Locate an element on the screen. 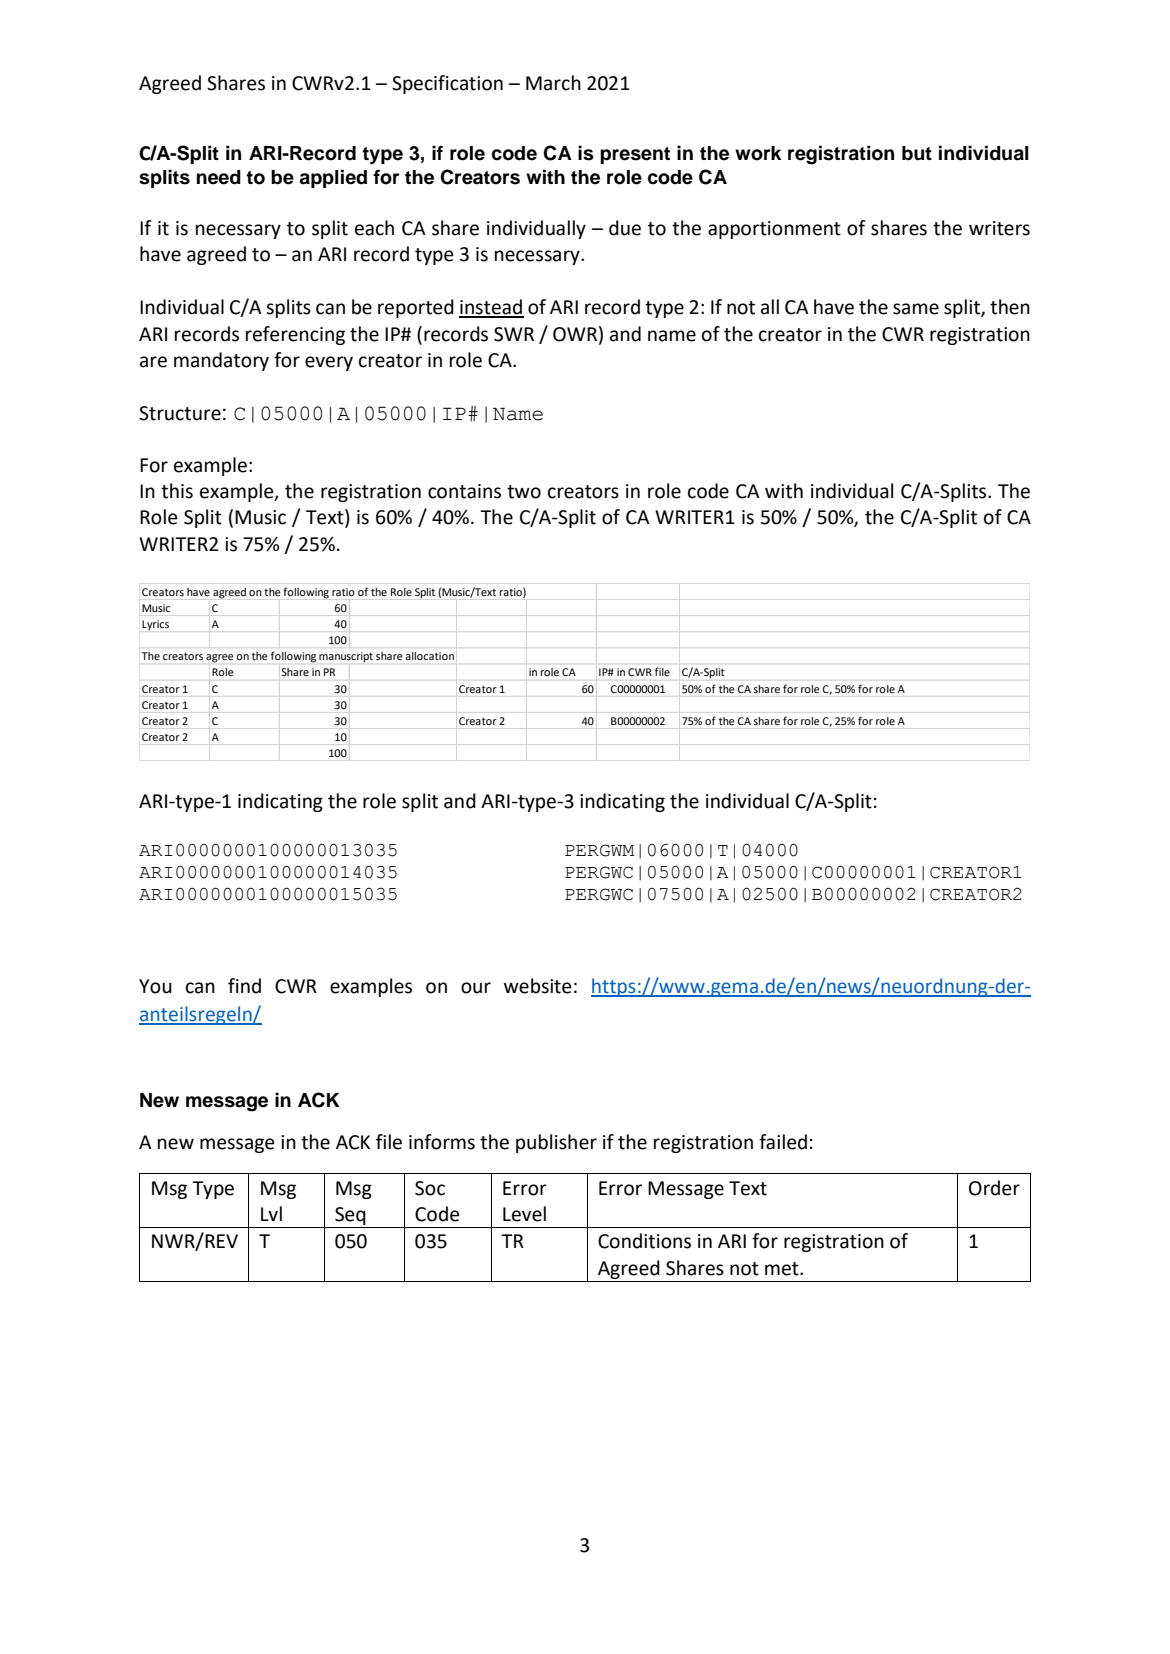 This screenshot has height=1654, width=1170. need is located at coordinates (219, 177).
